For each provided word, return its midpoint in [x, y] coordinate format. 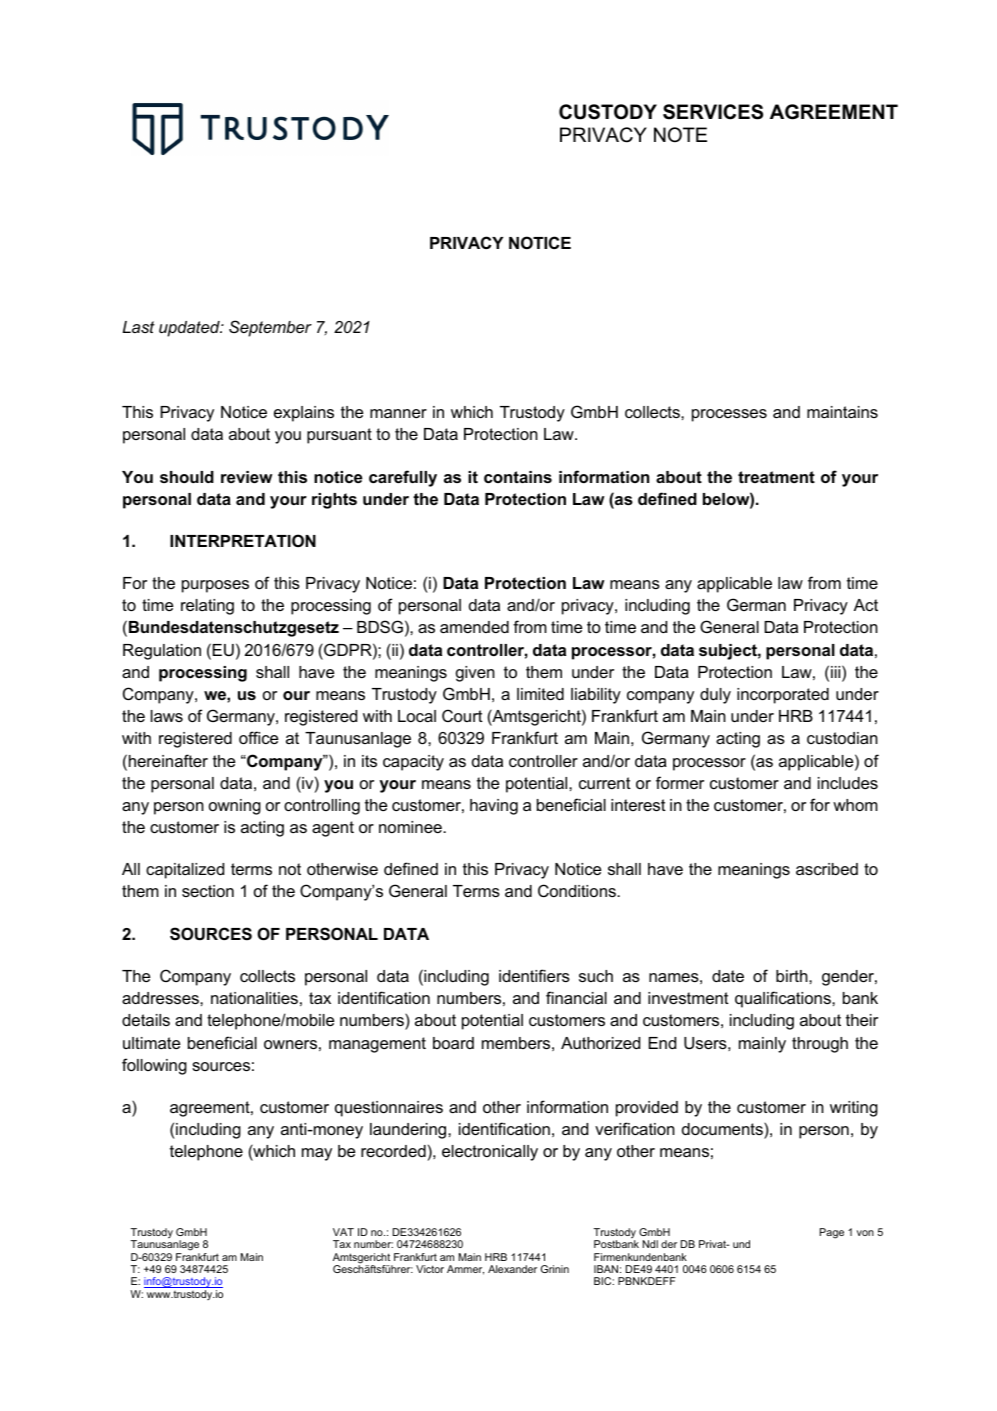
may [317, 1154]
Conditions [578, 890]
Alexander [512, 1269]
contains [518, 477]
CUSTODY [608, 112]
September [270, 328]
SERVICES [713, 112]
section [208, 891]
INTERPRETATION [243, 540]
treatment [776, 477]
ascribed [827, 869]
